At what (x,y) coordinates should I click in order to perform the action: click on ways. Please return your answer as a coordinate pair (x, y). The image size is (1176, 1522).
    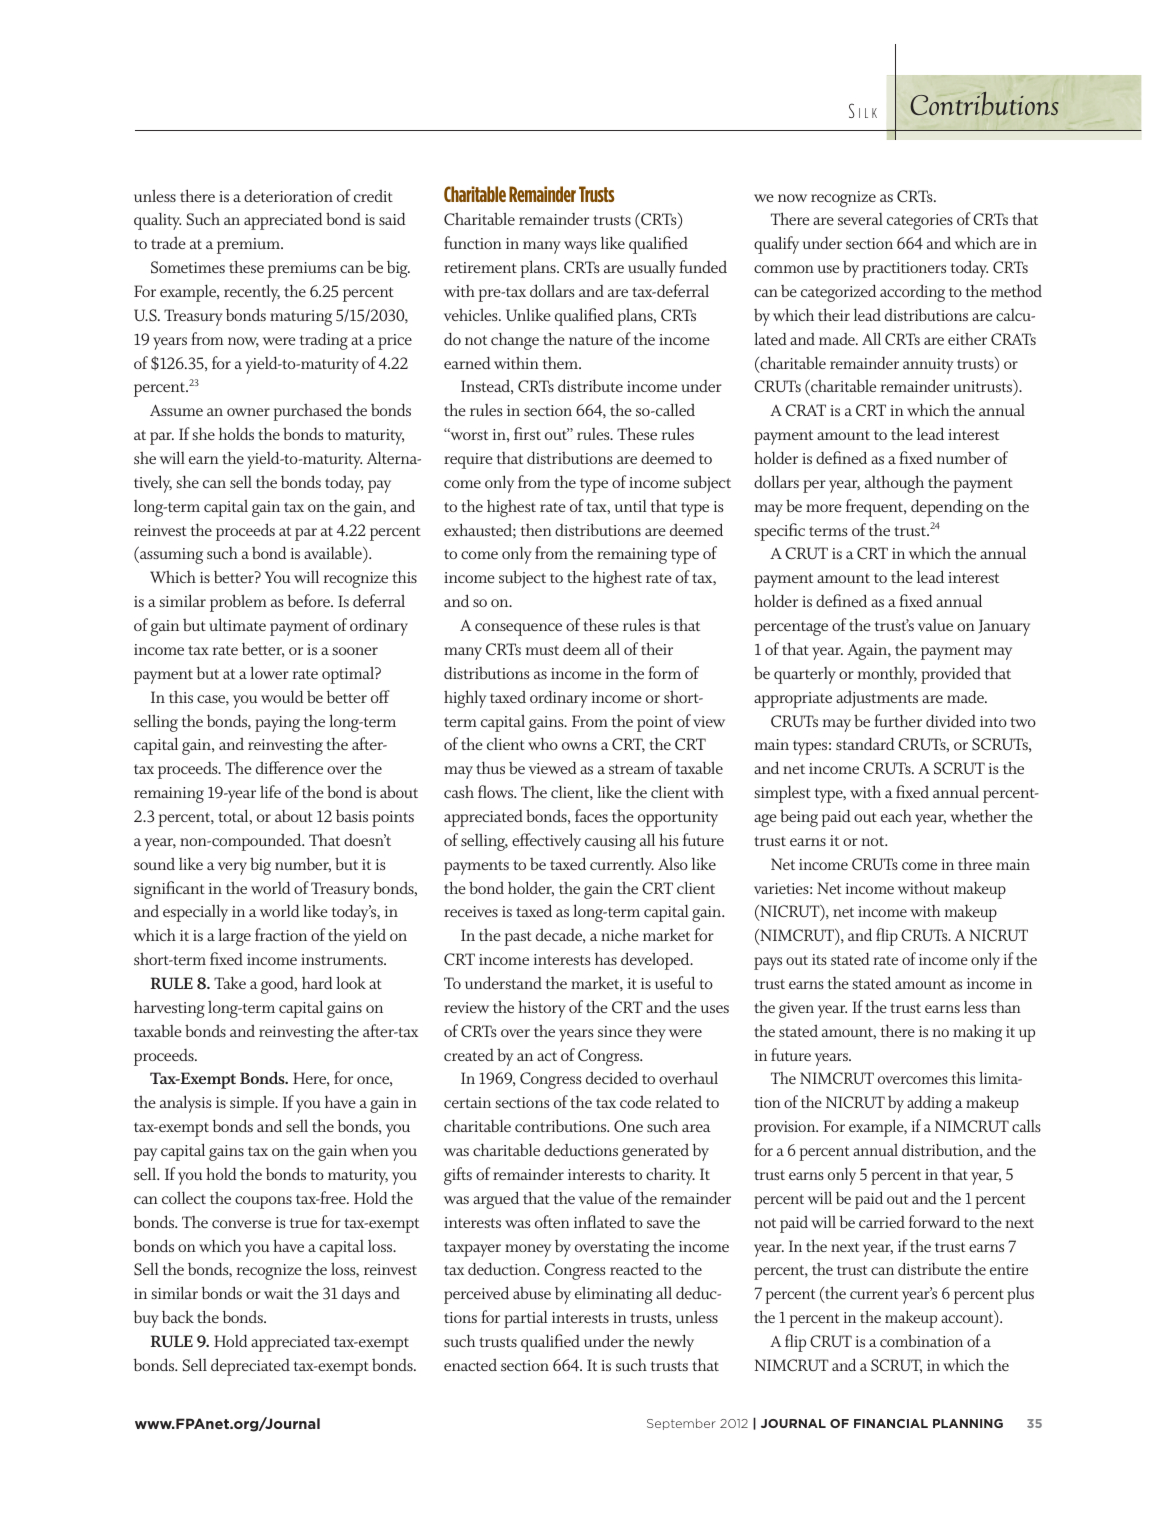
    Looking at the image, I should click on (580, 247).
